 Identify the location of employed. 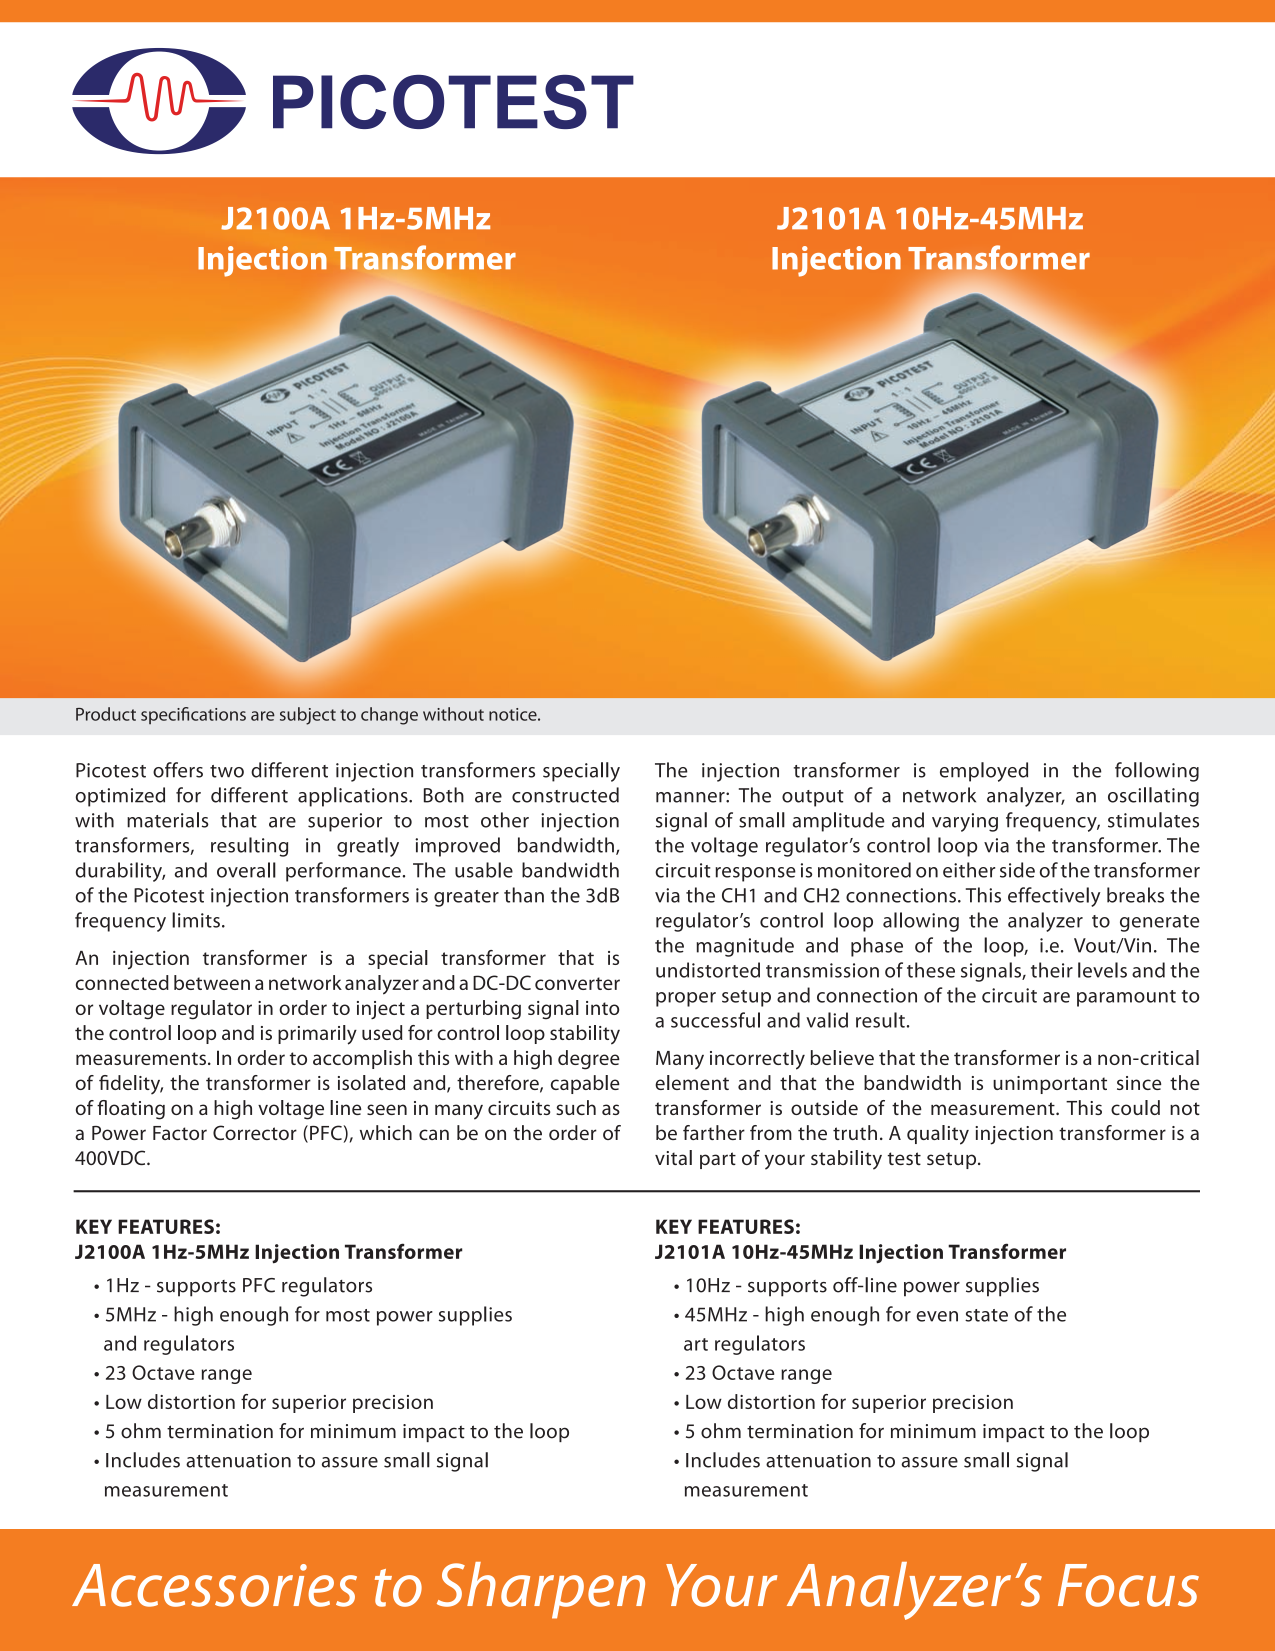
(984, 772).
